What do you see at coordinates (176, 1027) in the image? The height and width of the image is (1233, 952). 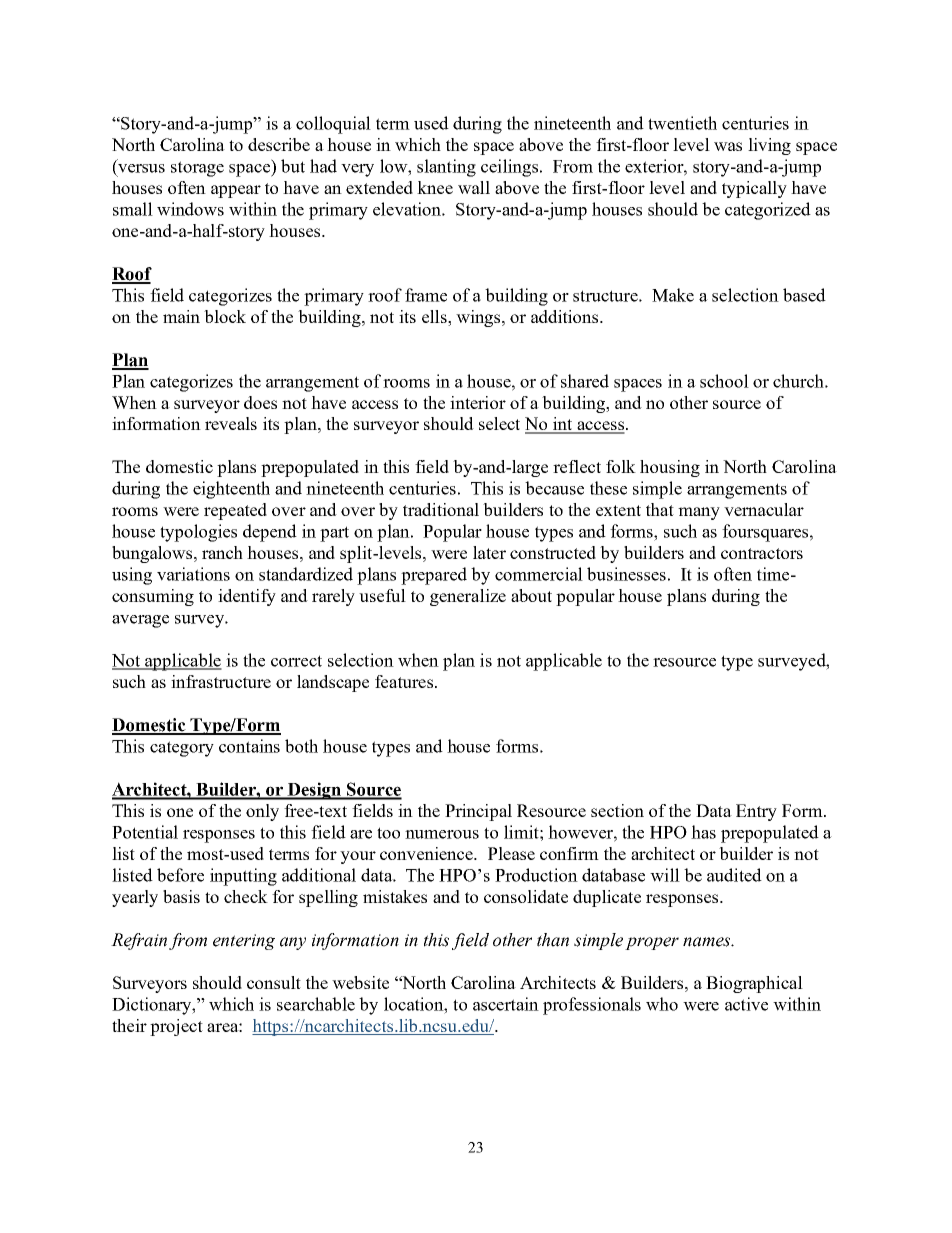 I see `project` at bounding box center [176, 1027].
